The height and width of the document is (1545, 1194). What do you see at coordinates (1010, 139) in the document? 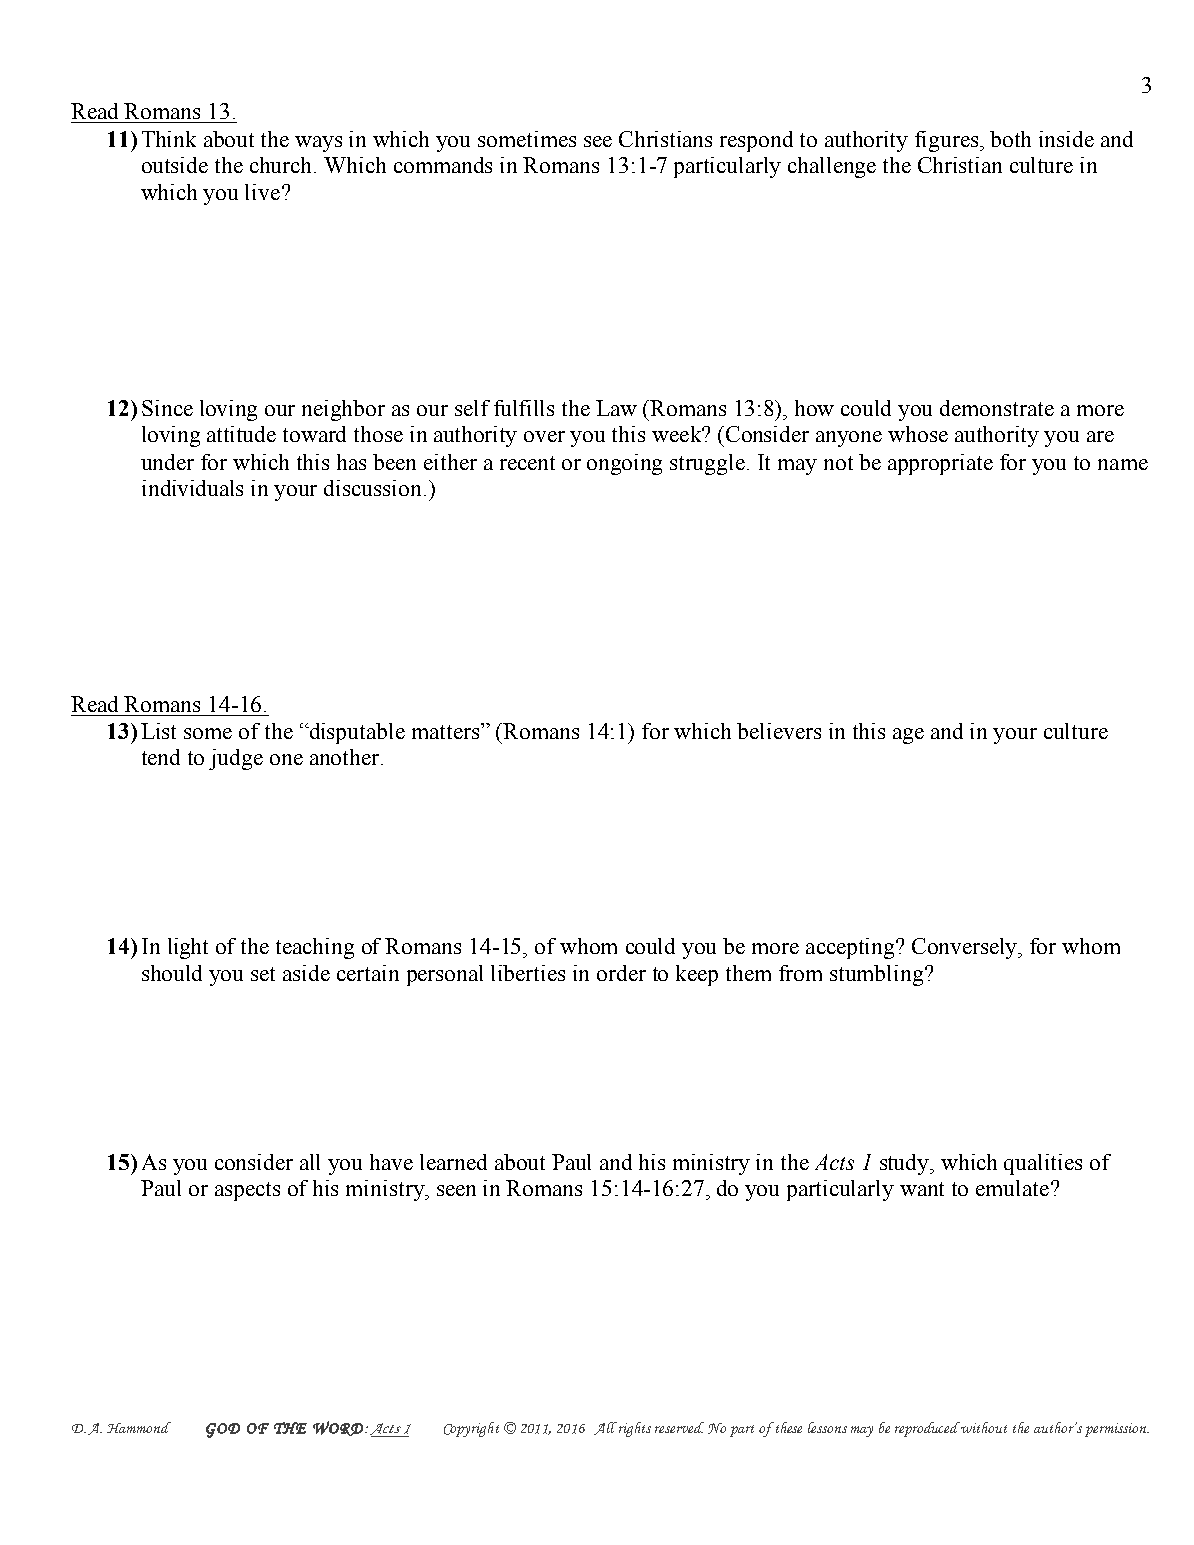
I see `both` at bounding box center [1010, 139].
